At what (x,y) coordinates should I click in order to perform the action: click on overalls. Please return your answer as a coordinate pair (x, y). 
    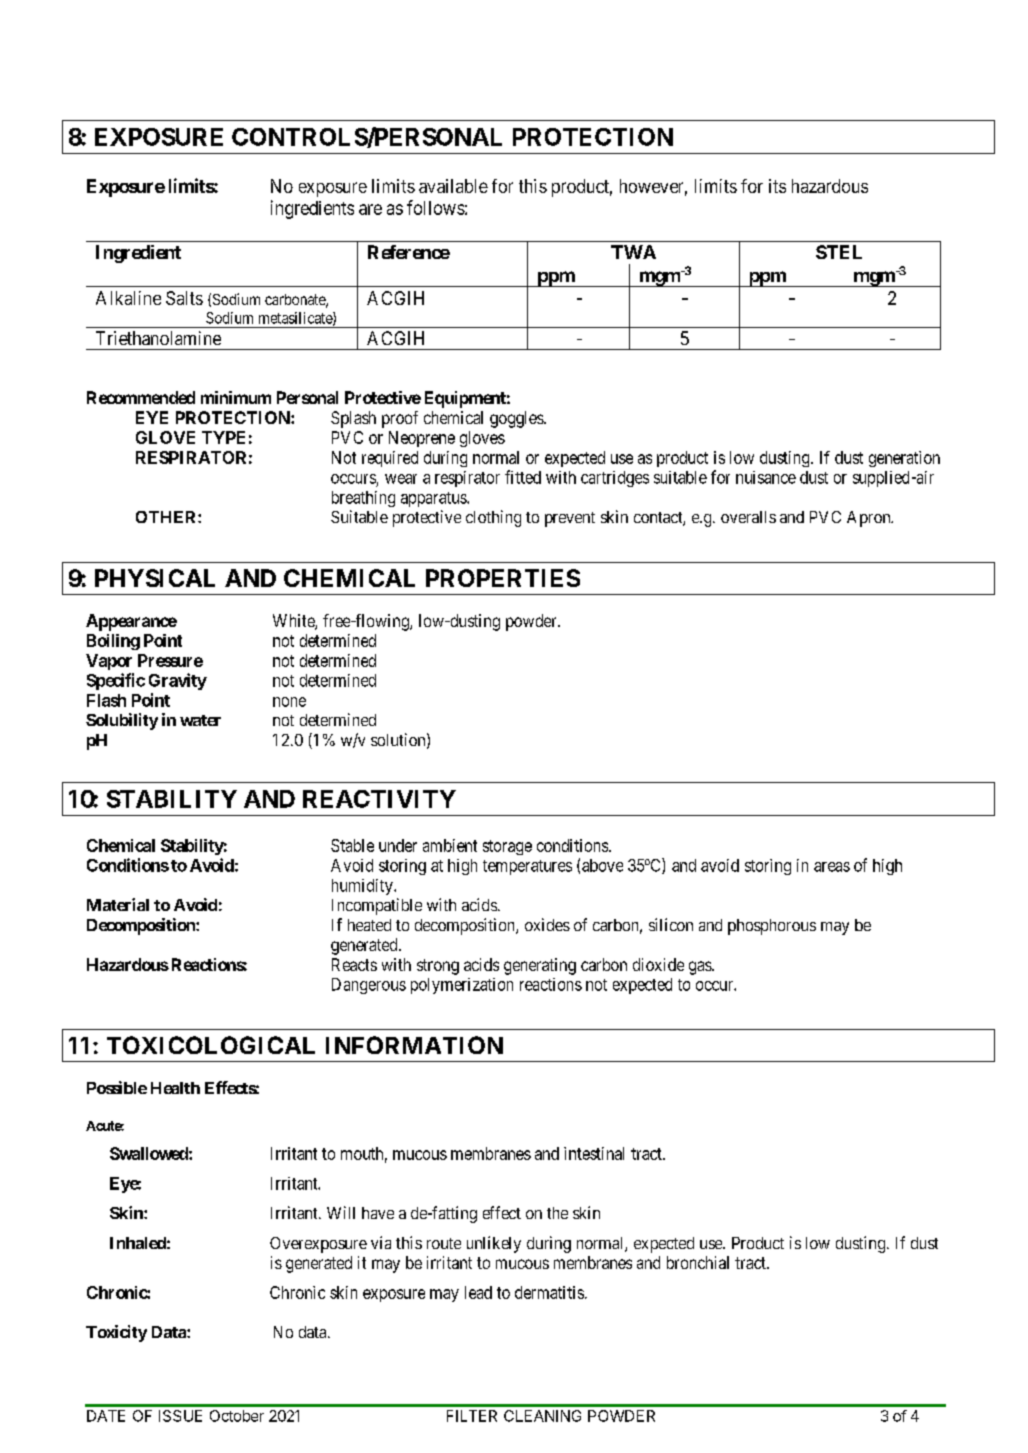
    Looking at the image, I should click on (748, 517).
